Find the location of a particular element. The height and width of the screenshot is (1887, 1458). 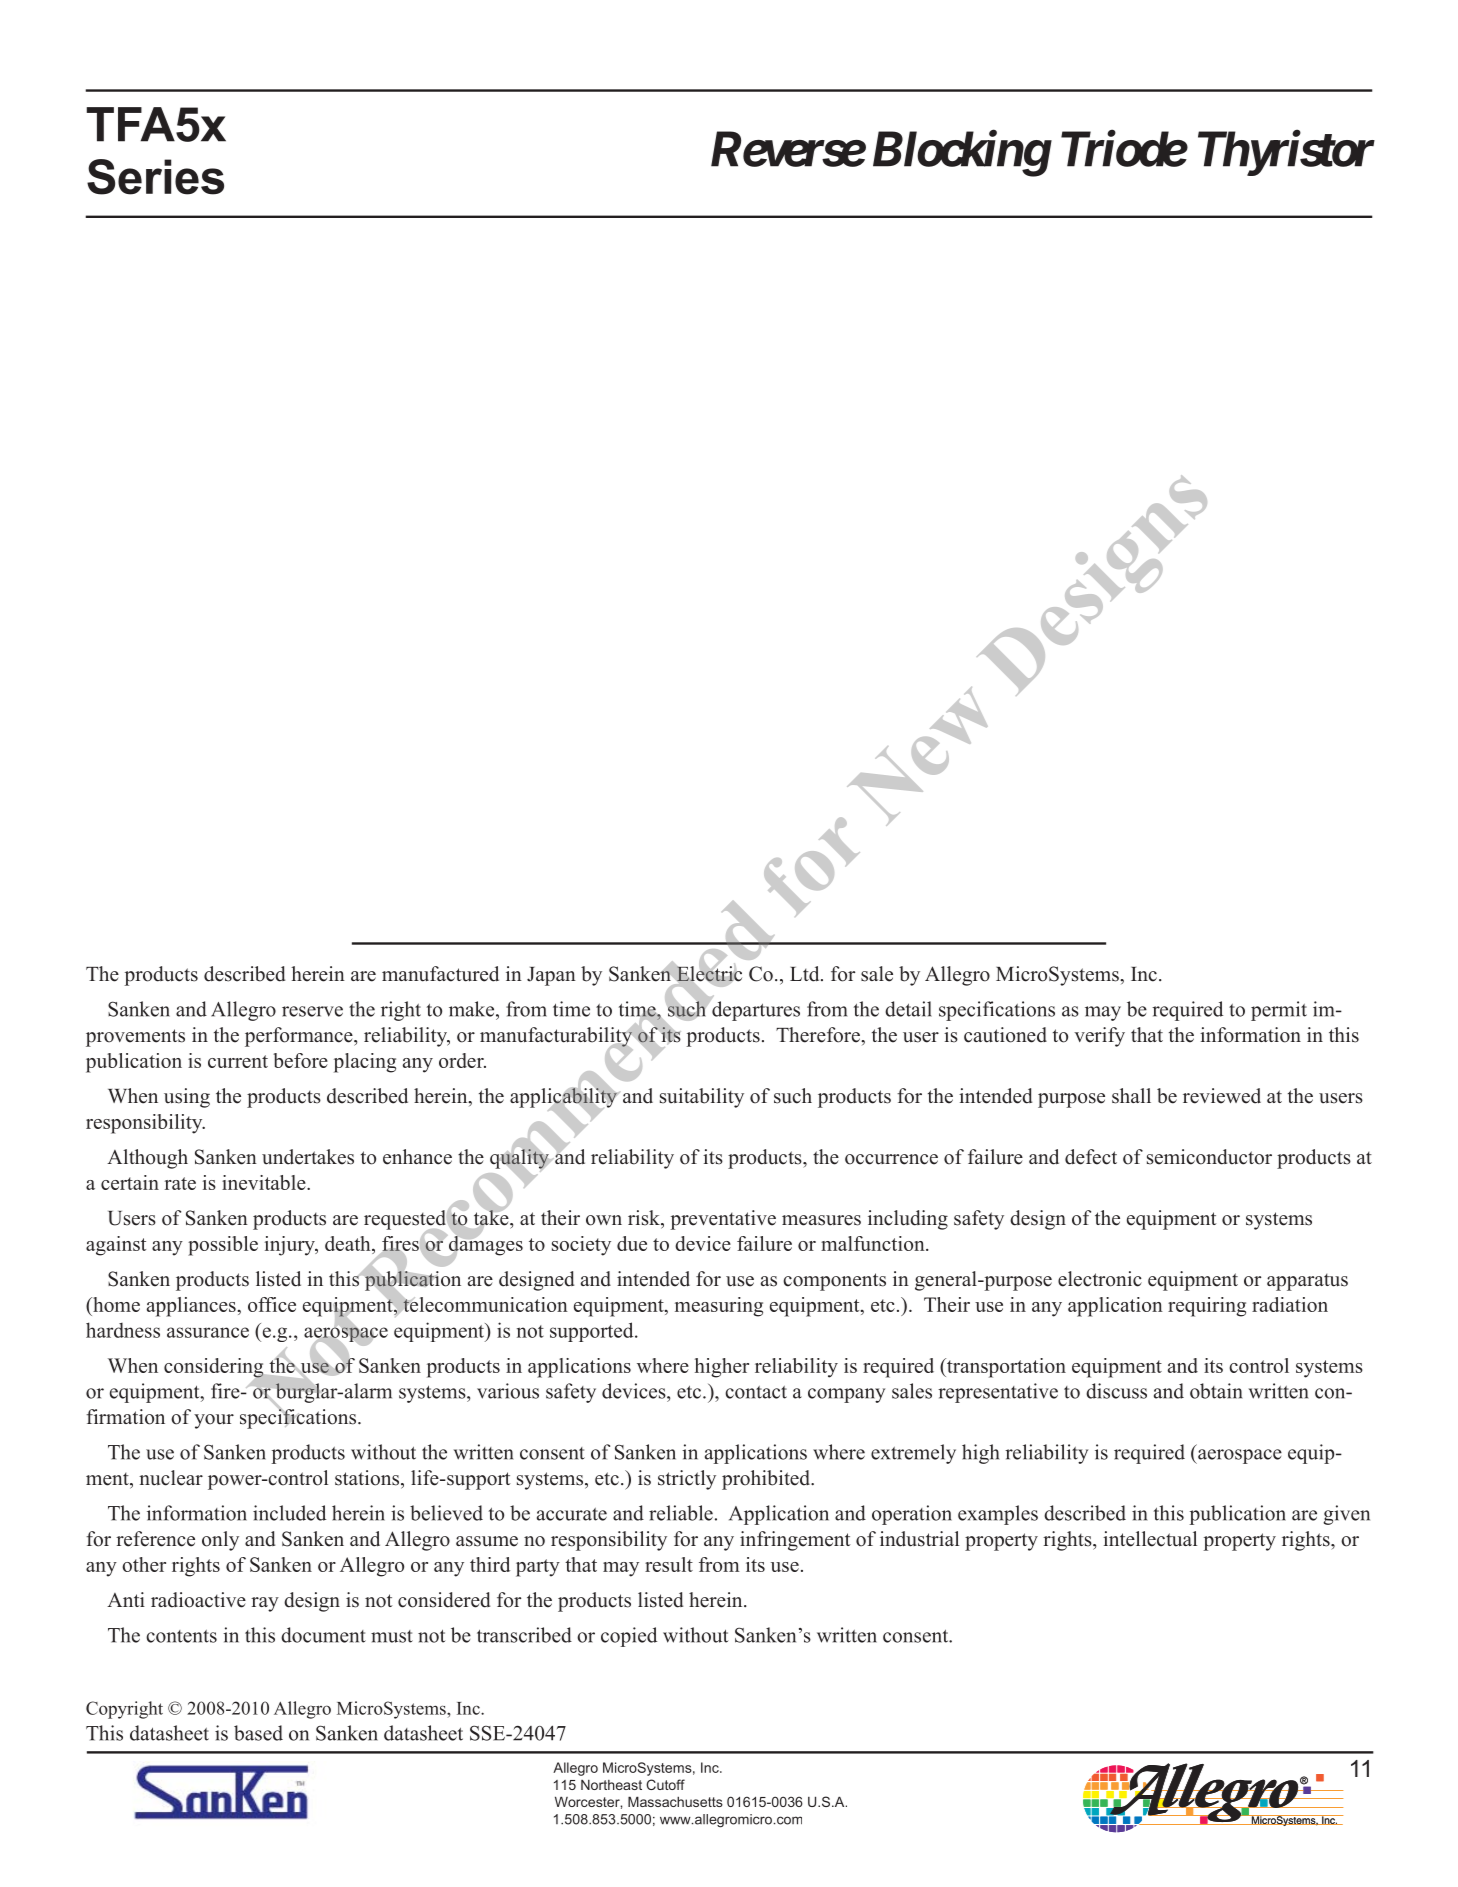

contact is located at coordinates (756, 1392).
